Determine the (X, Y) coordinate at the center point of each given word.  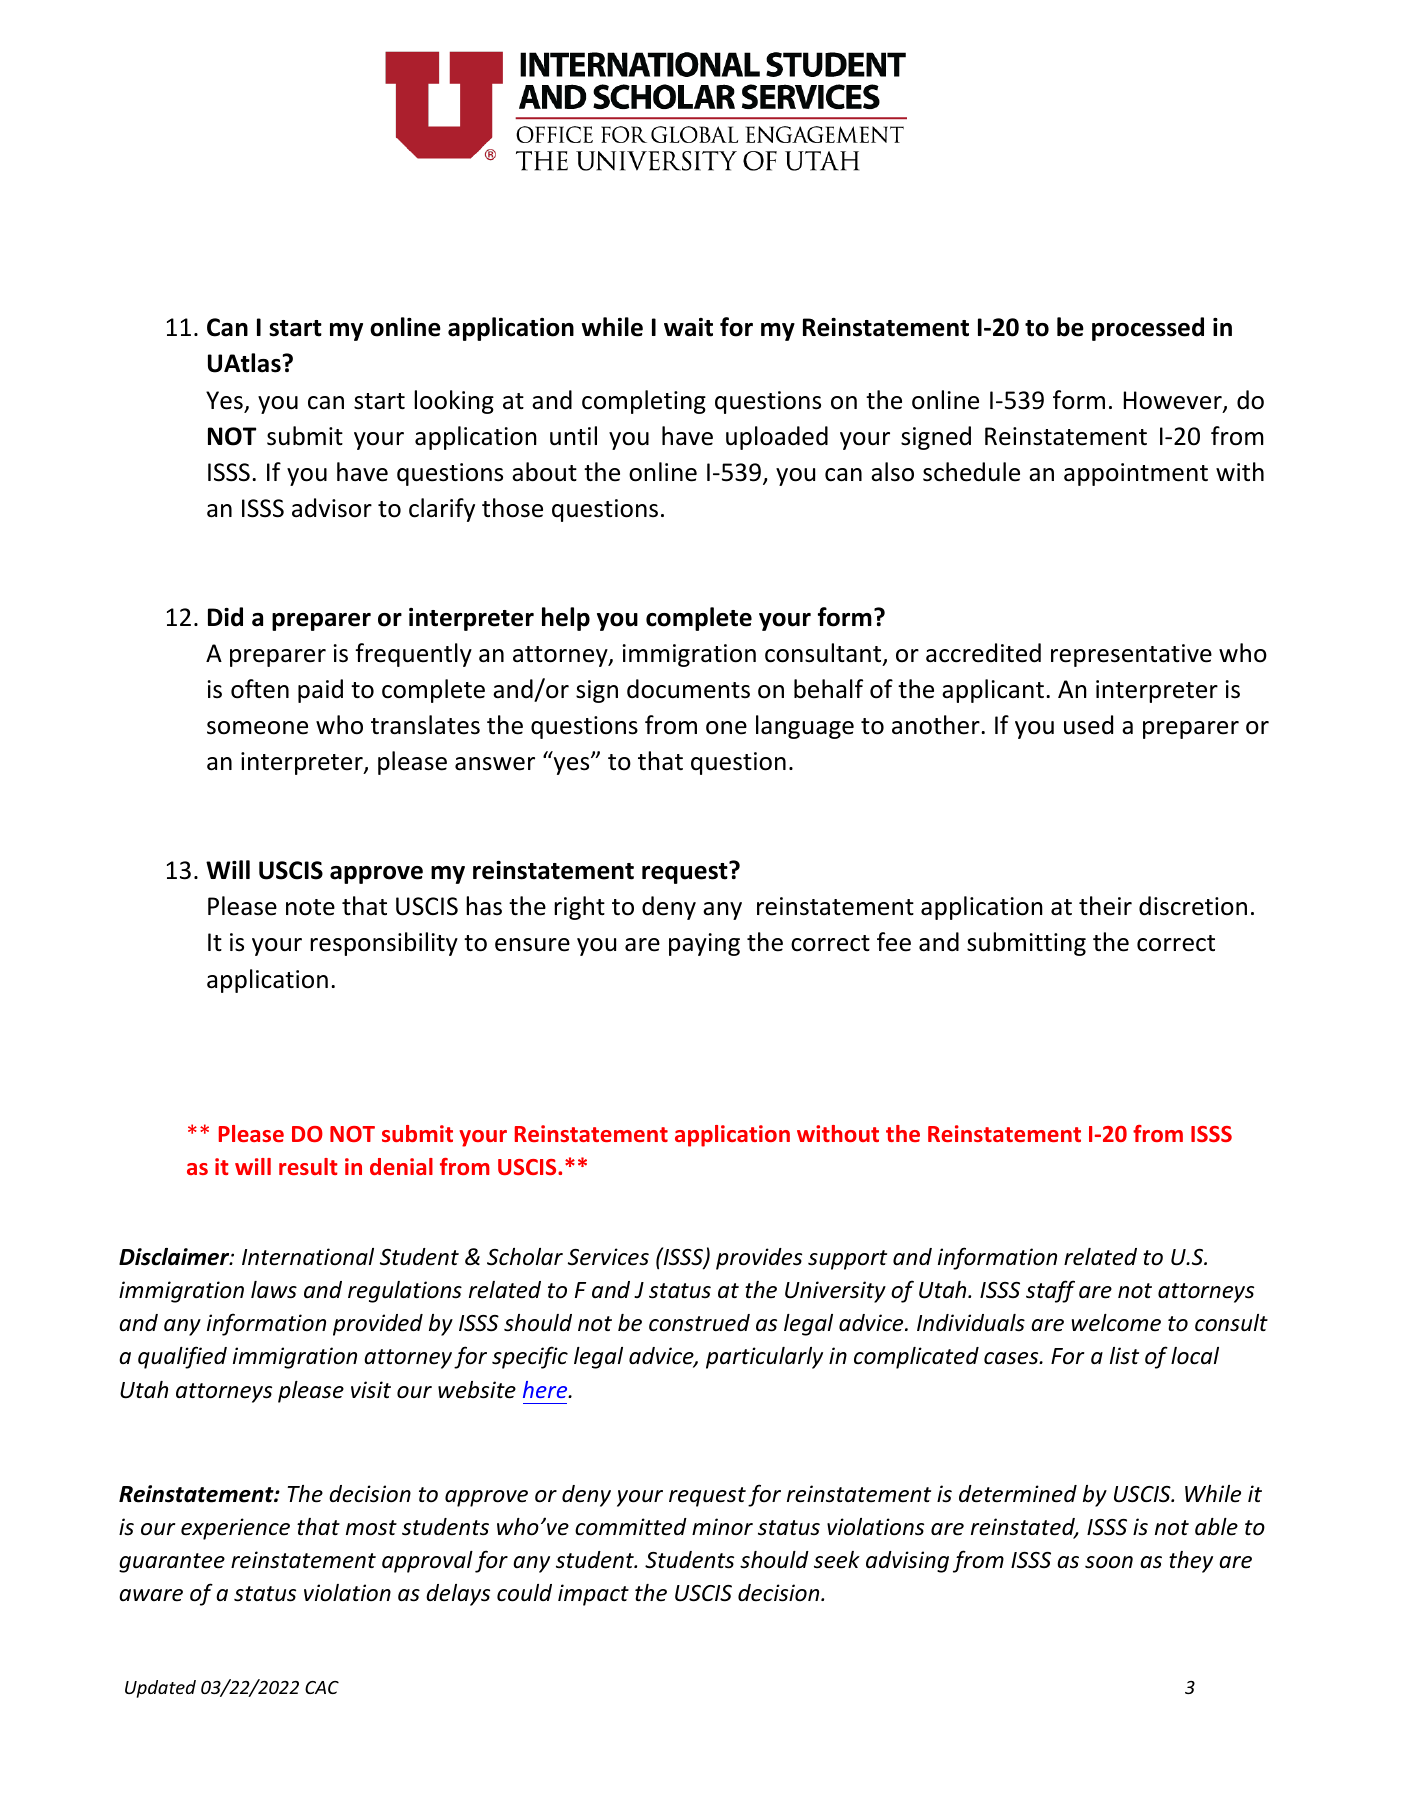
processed (1148, 329)
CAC (322, 1687)
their (1105, 906)
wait (688, 327)
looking (454, 402)
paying (704, 944)
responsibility (384, 944)
